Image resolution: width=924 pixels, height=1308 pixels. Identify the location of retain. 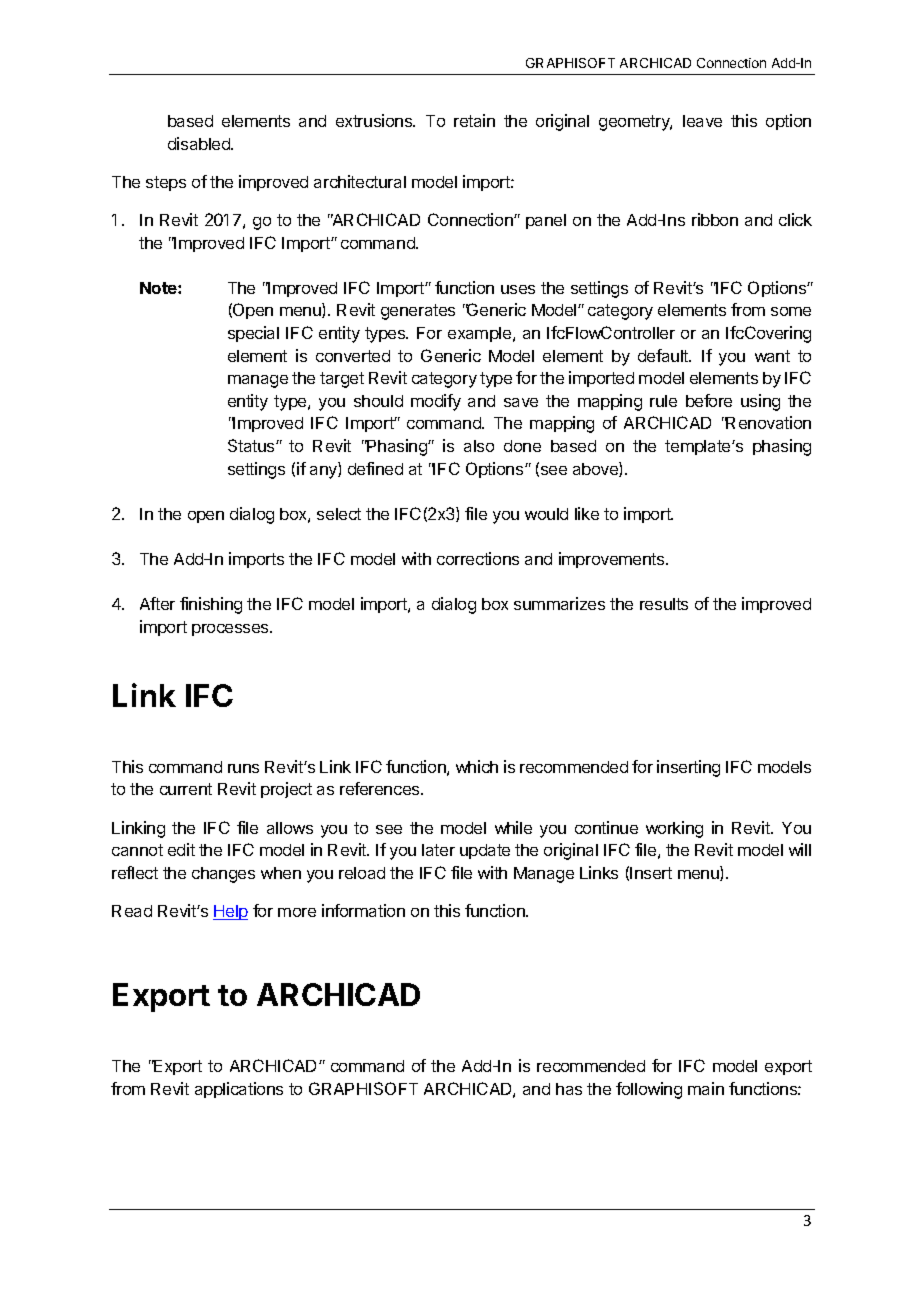
(474, 120).
